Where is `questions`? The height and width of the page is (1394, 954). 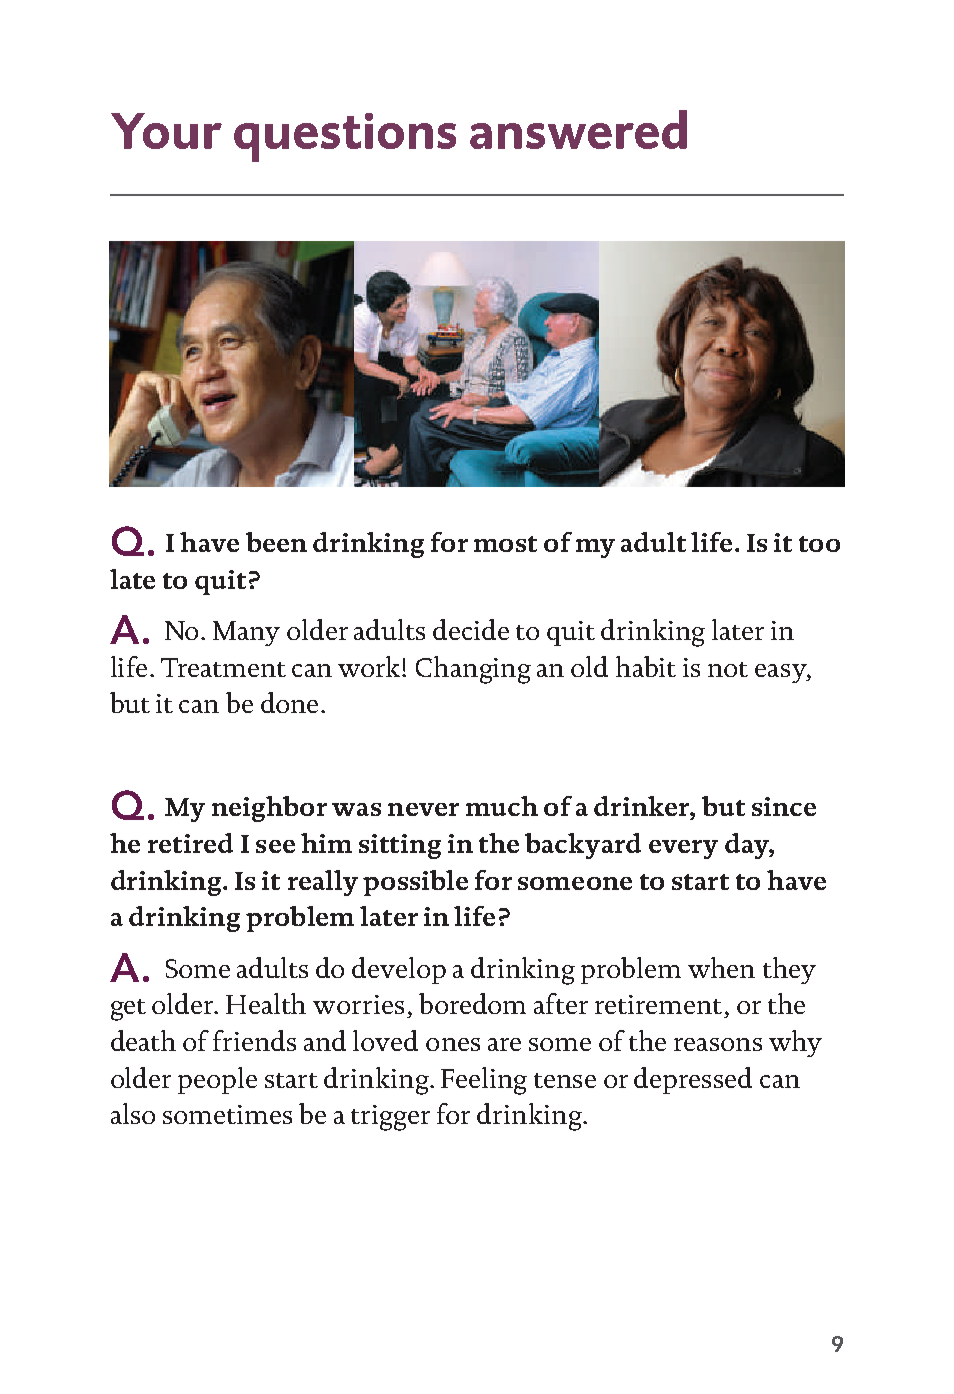 questions is located at coordinates (345, 137).
